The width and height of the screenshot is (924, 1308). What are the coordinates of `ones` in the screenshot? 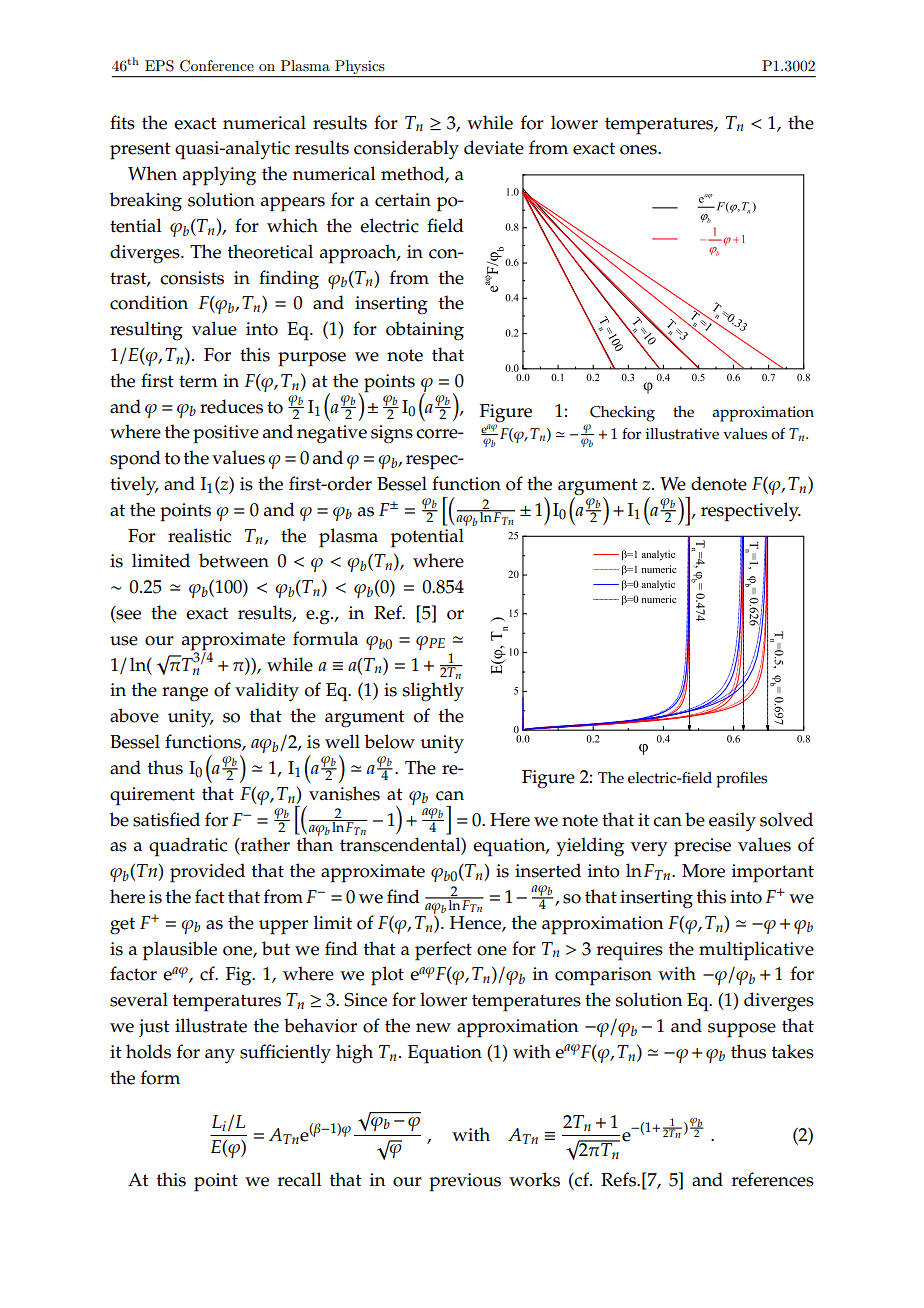 It's located at (639, 150).
